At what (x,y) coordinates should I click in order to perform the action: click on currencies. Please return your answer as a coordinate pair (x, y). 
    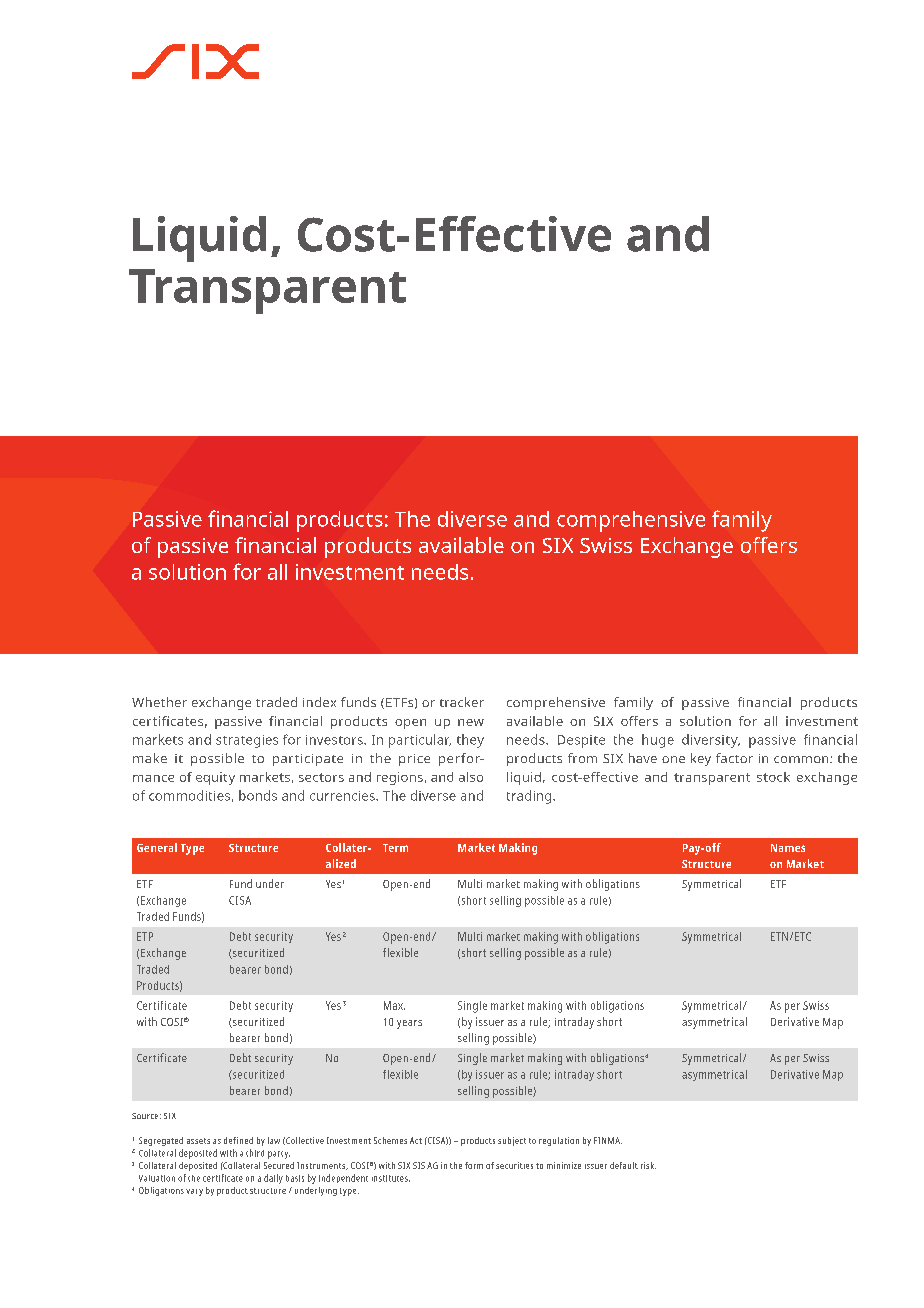
    Looking at the image, I should click on (343, 796).
